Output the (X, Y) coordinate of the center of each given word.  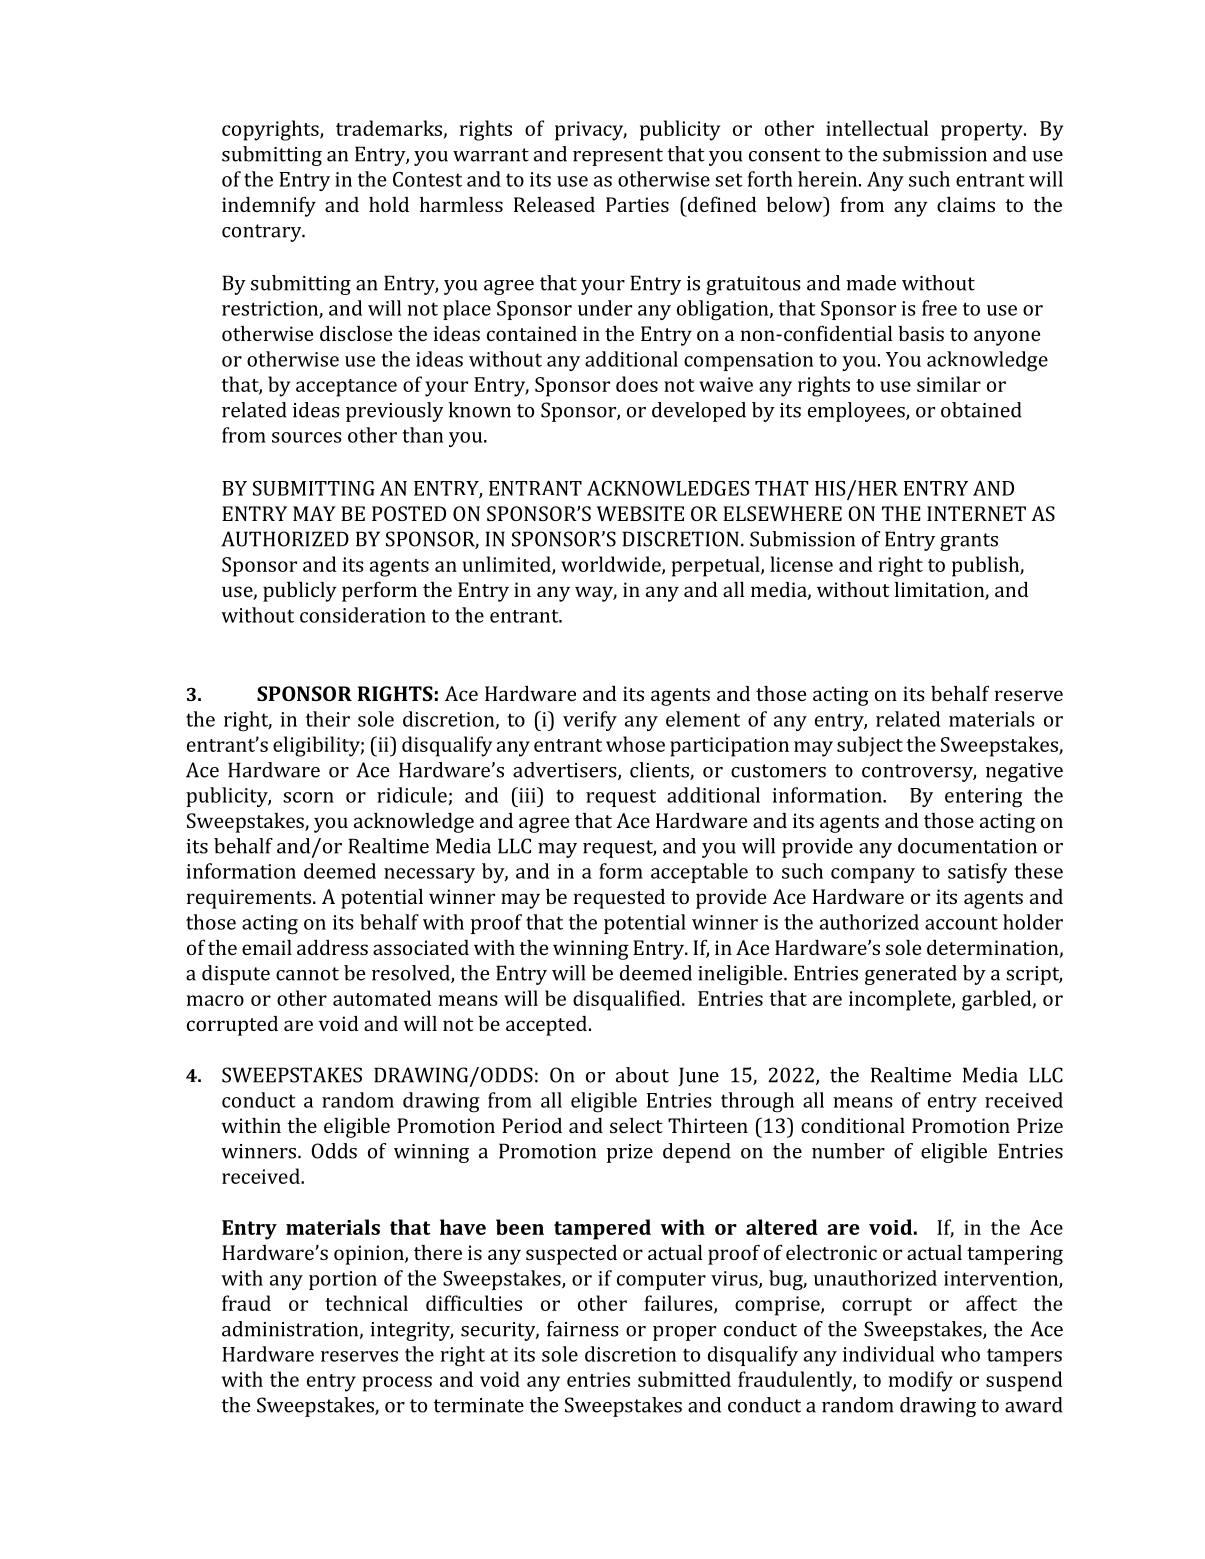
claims (966, 204)
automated (382, 998)
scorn (308, 797)
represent (618, 157)
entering (983, 798)
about (642, 1075)
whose (635, 744)
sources (307, 437)
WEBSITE (640, 513)
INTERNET (976, 513)
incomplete (901, 1000)
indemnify (269, 206)
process (397, 1384)
